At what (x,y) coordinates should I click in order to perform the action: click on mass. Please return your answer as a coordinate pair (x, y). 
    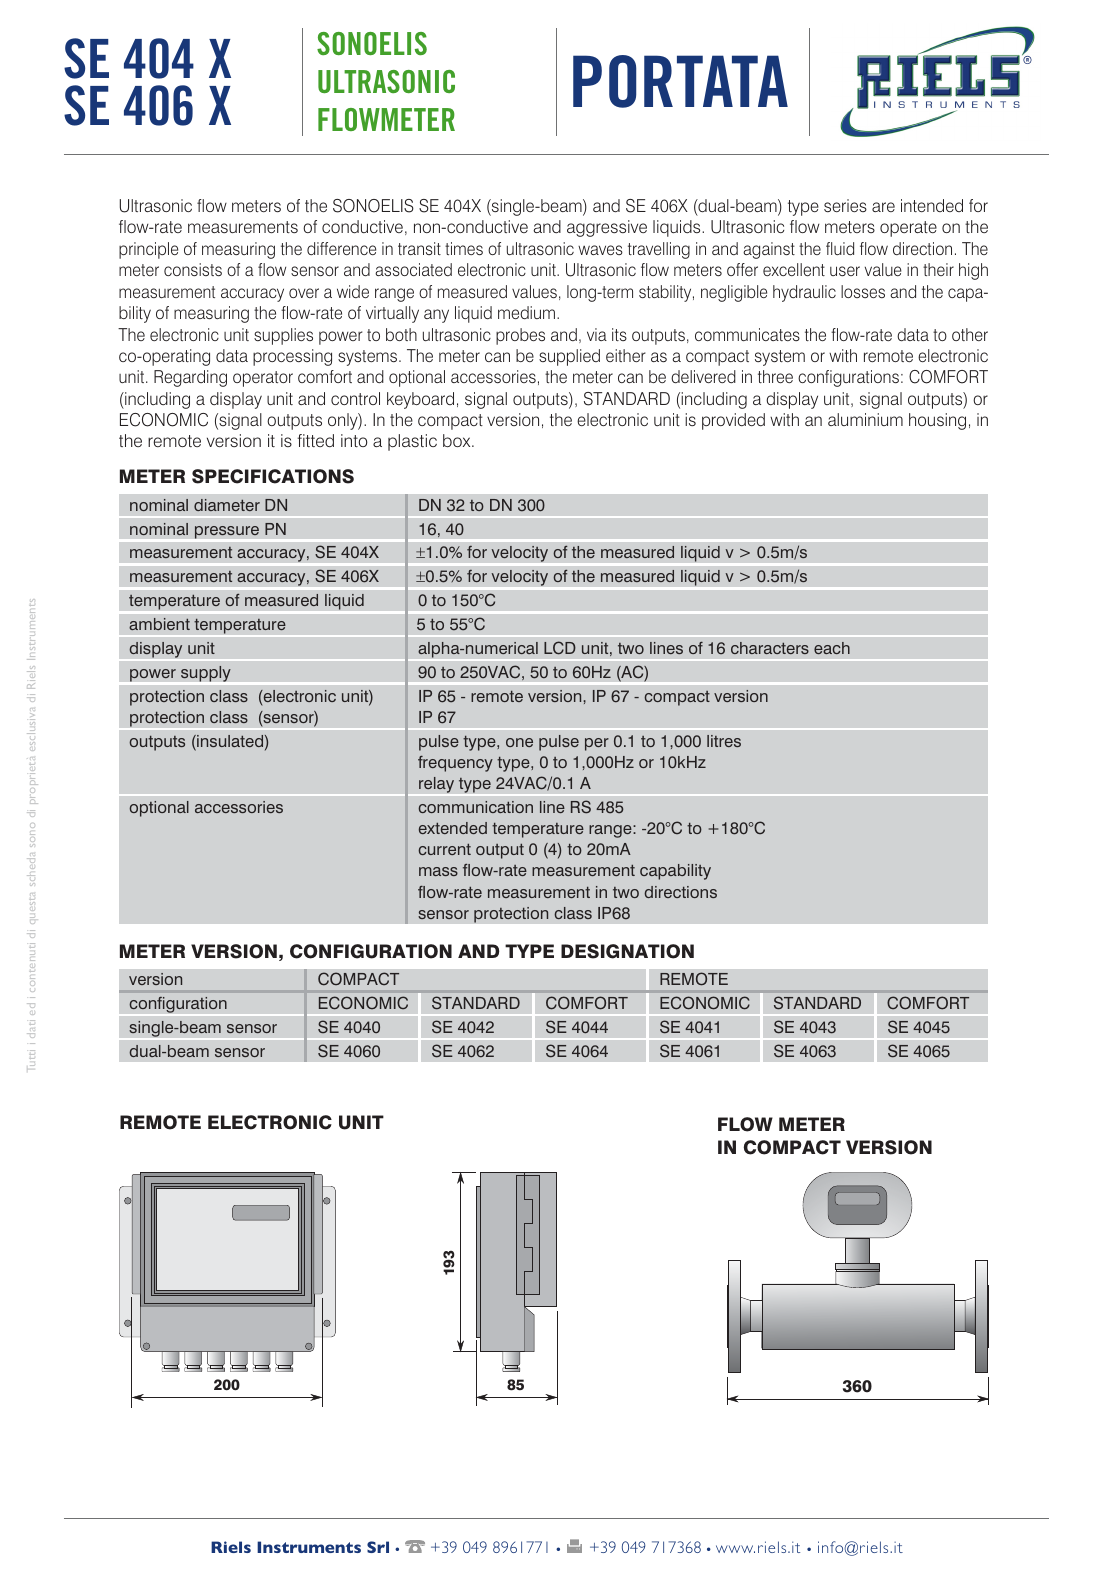
    Looking at the image, I should click on (438, 871).
